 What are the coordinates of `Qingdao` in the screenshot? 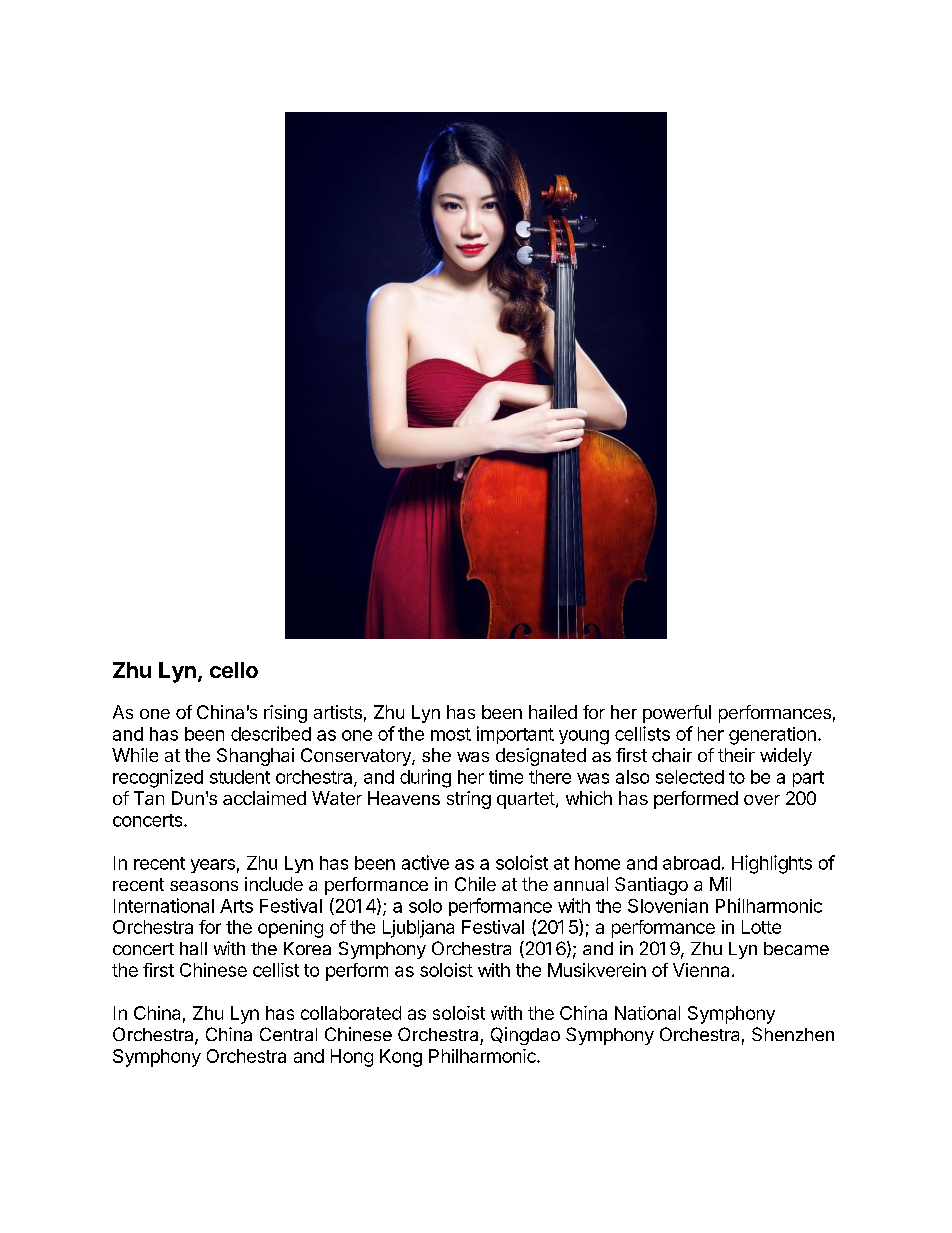 It's located at (525, 1036).
